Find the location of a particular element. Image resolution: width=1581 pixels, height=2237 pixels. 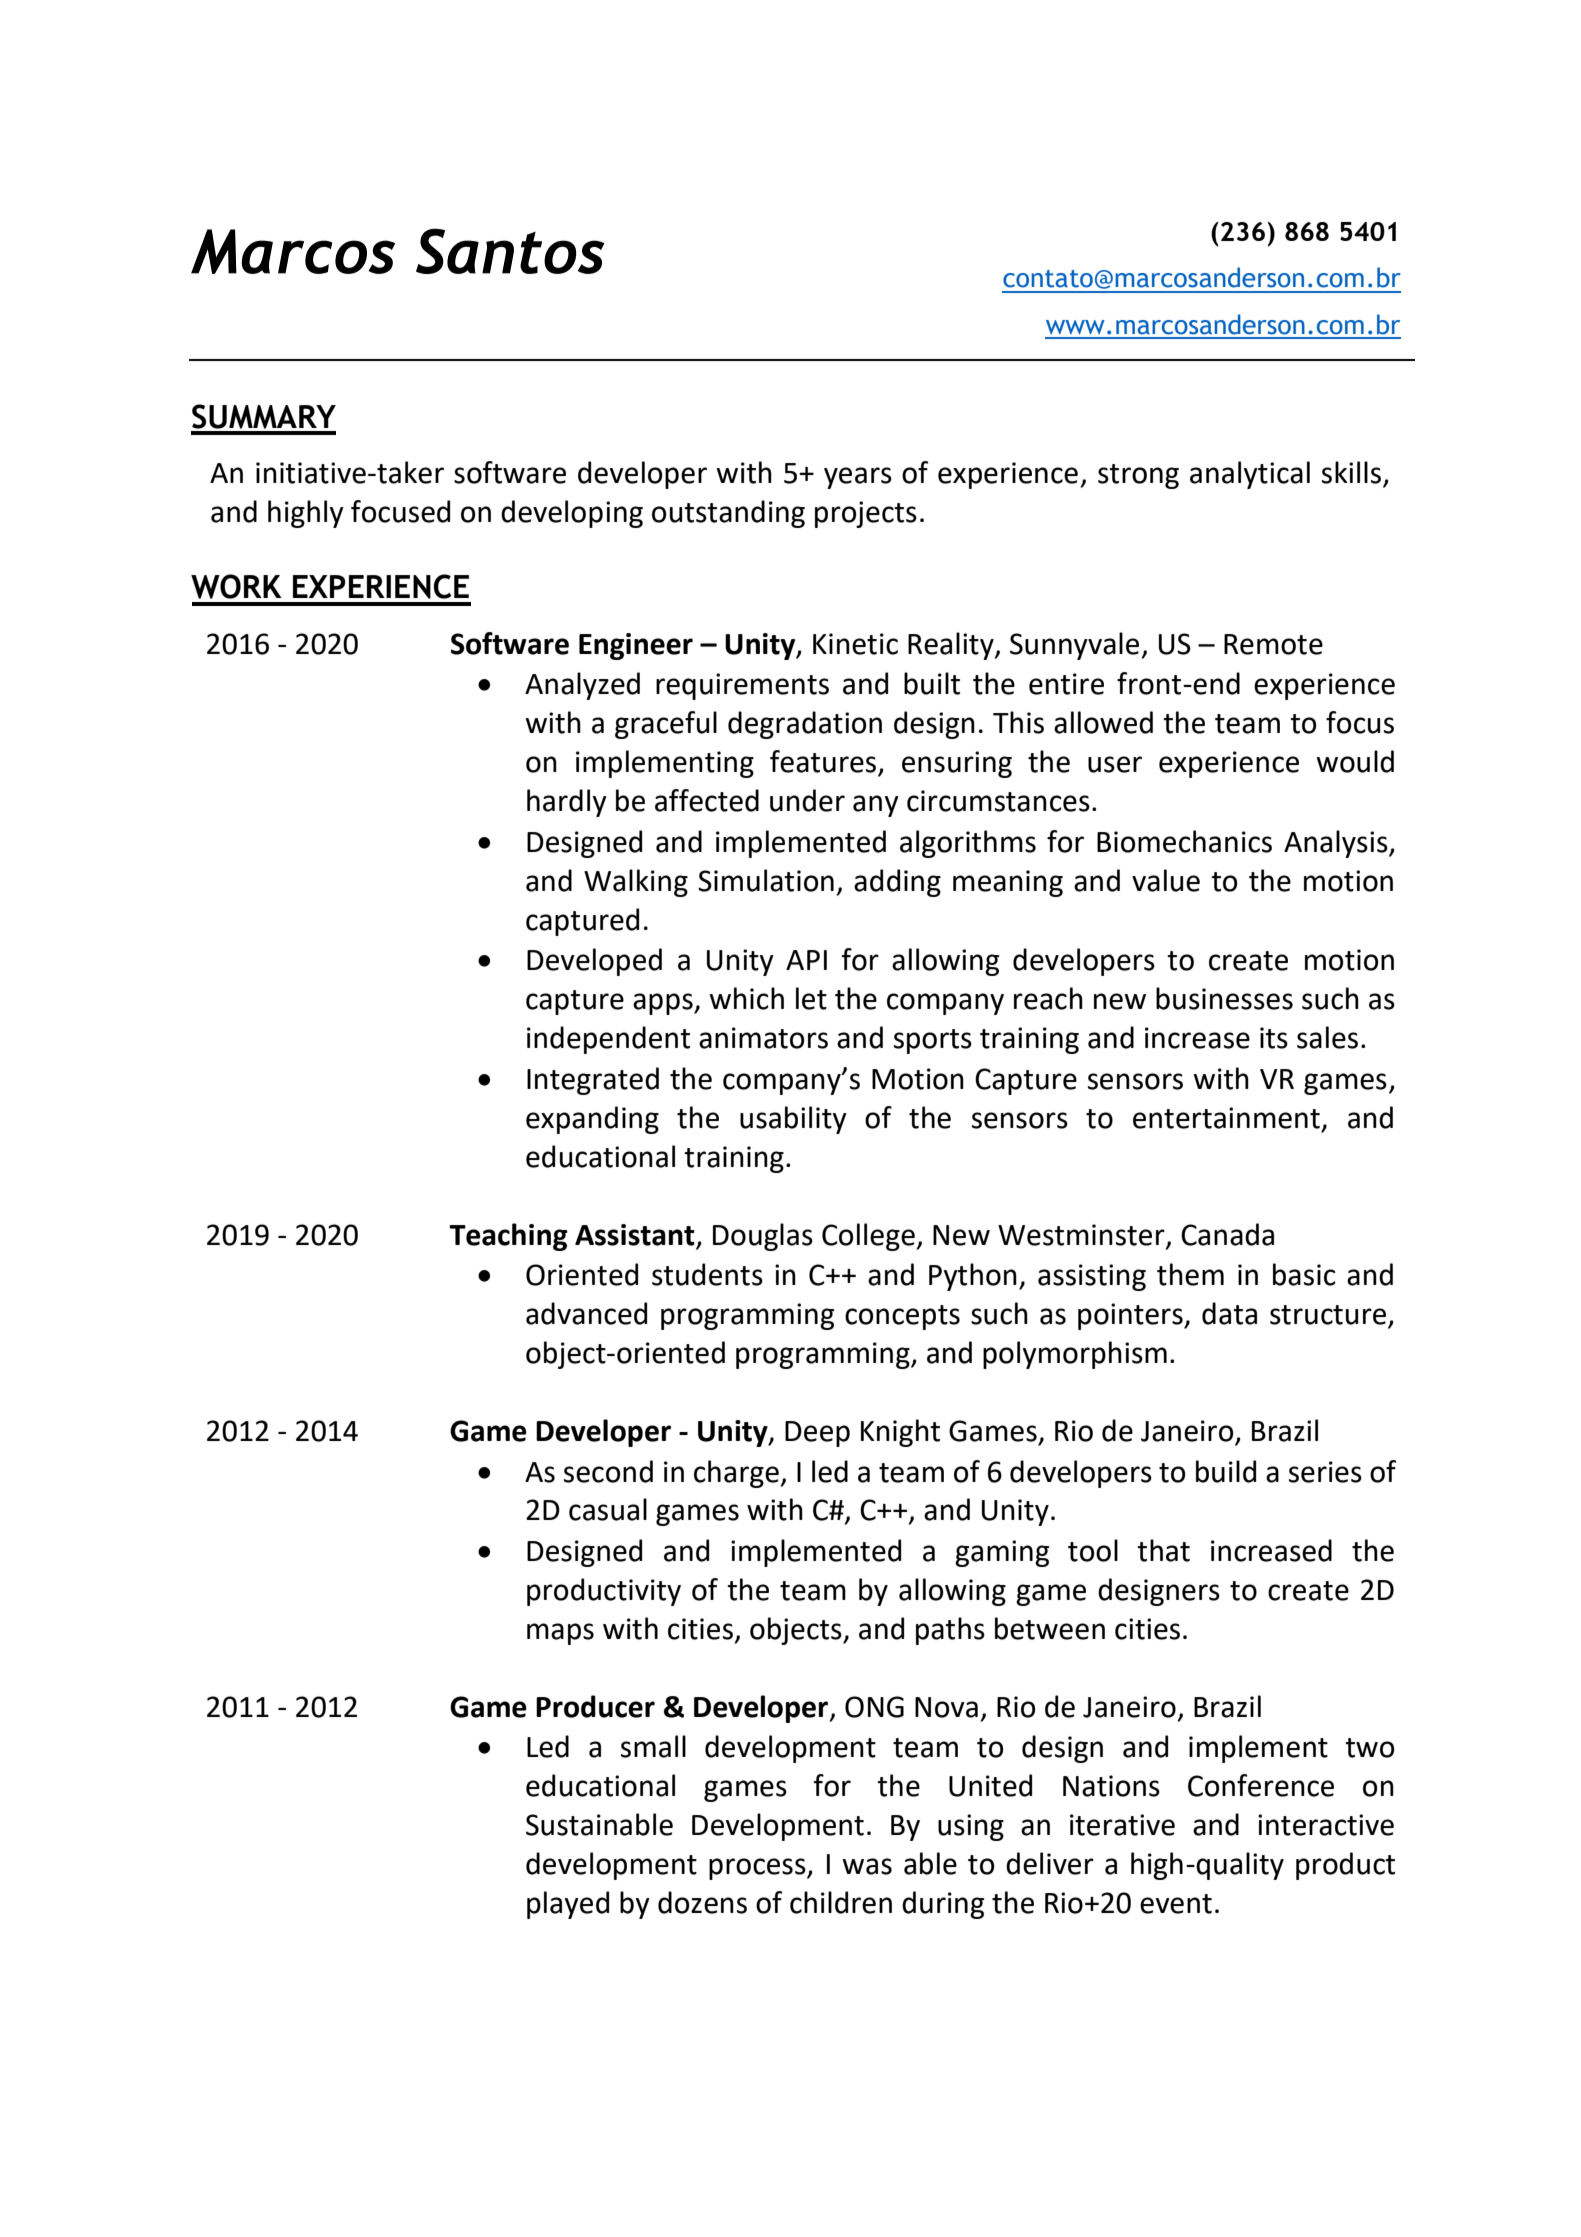

process is located at coordinates (758, 1869).
